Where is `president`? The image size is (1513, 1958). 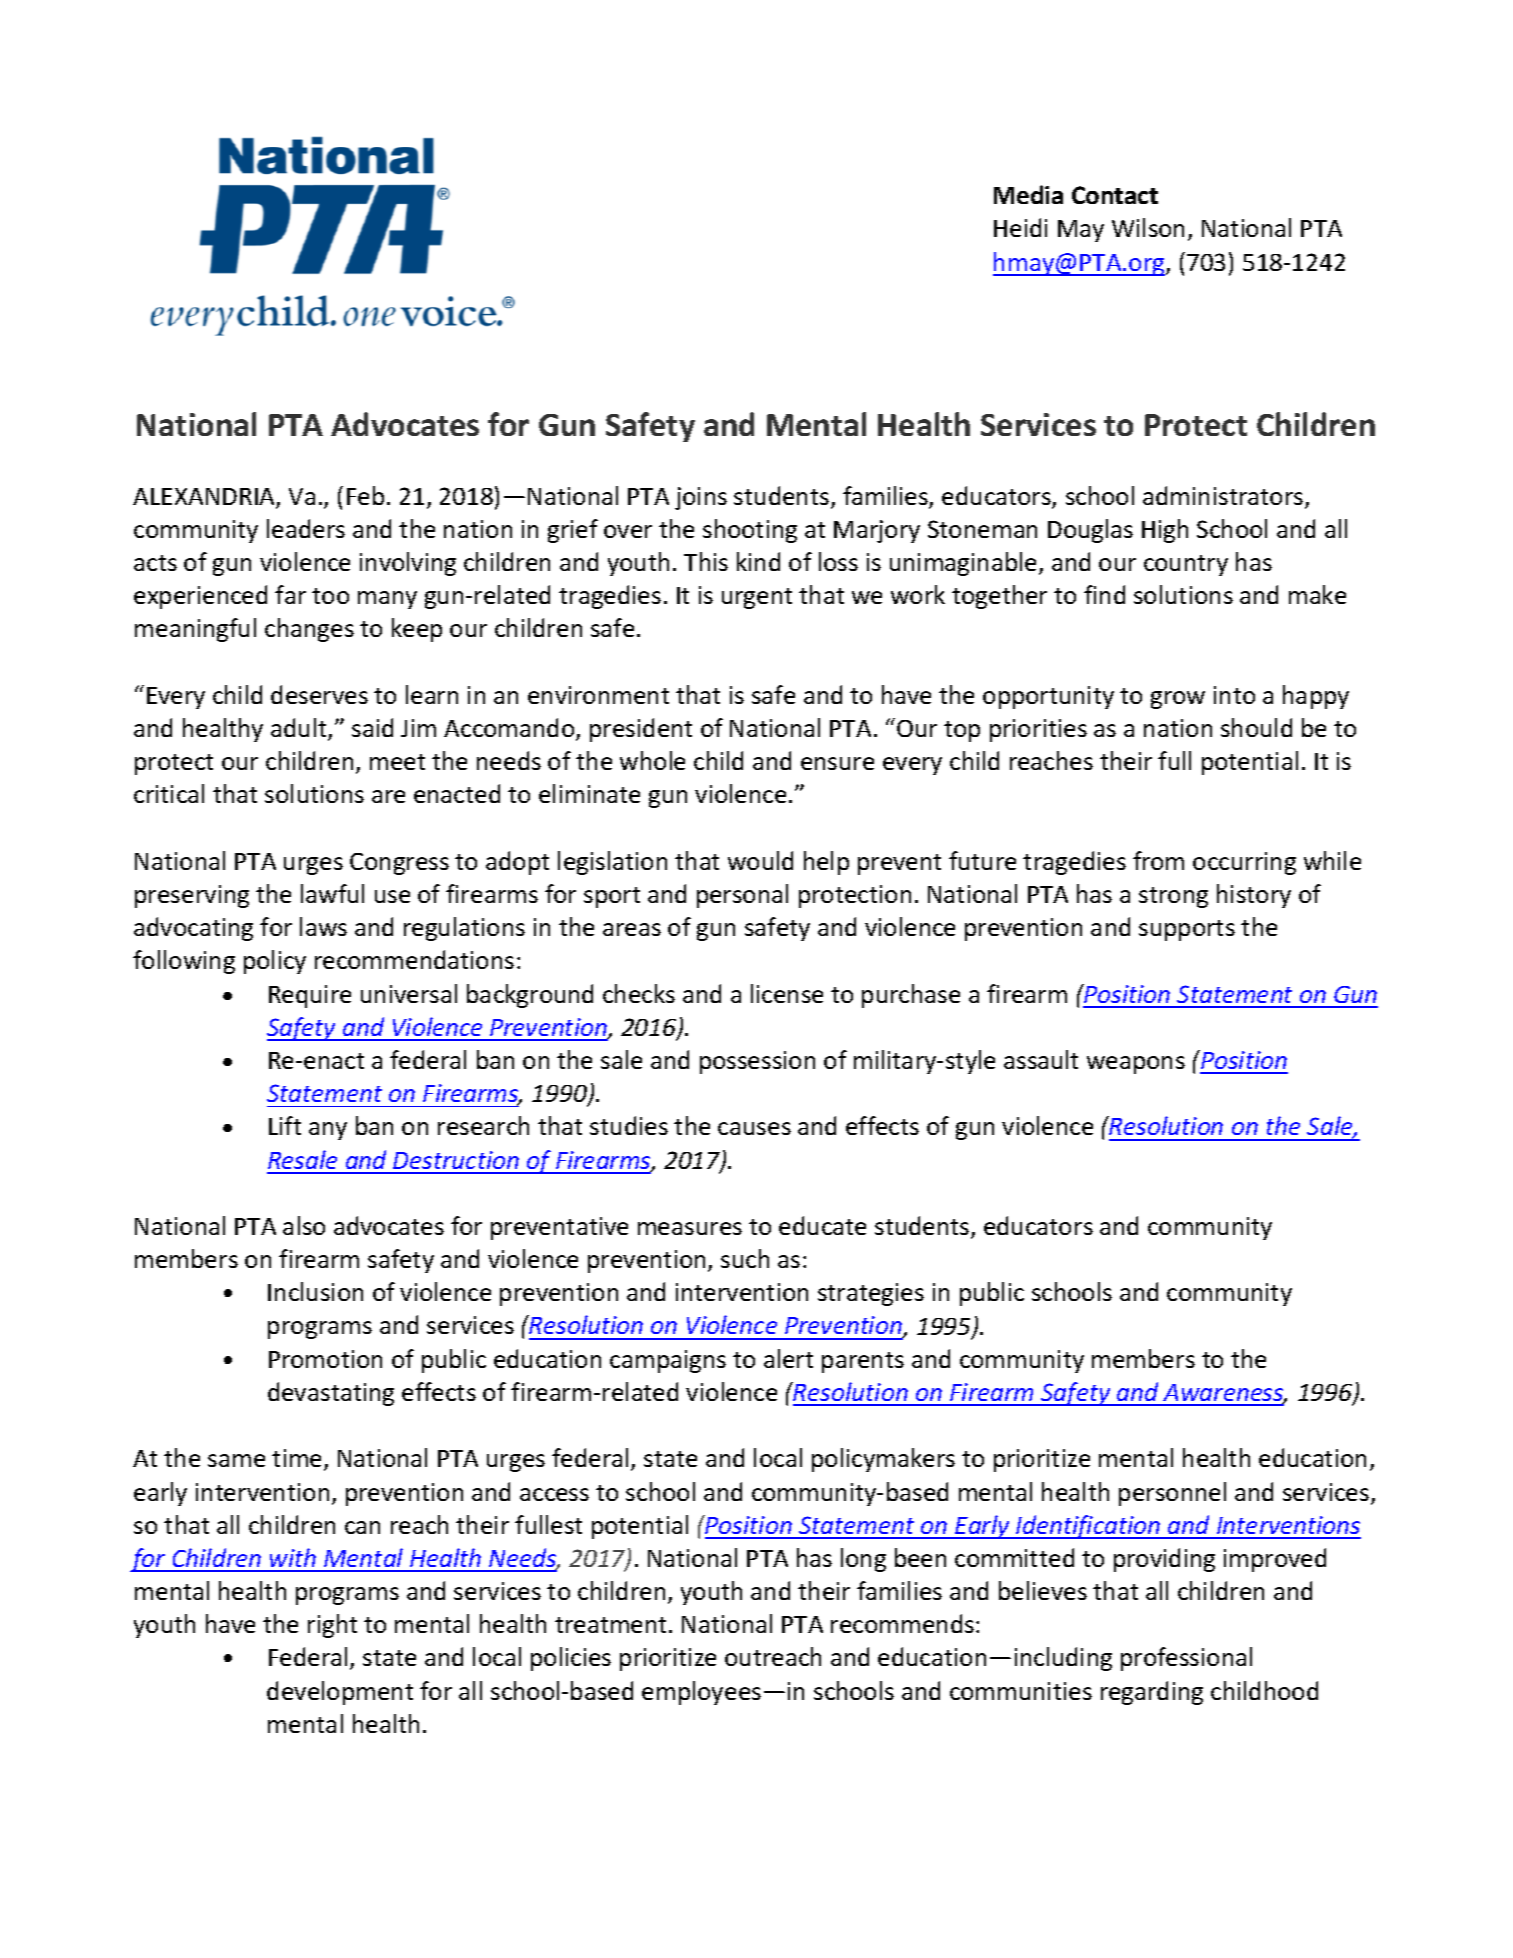
president is located at coordinates (641, 730).
